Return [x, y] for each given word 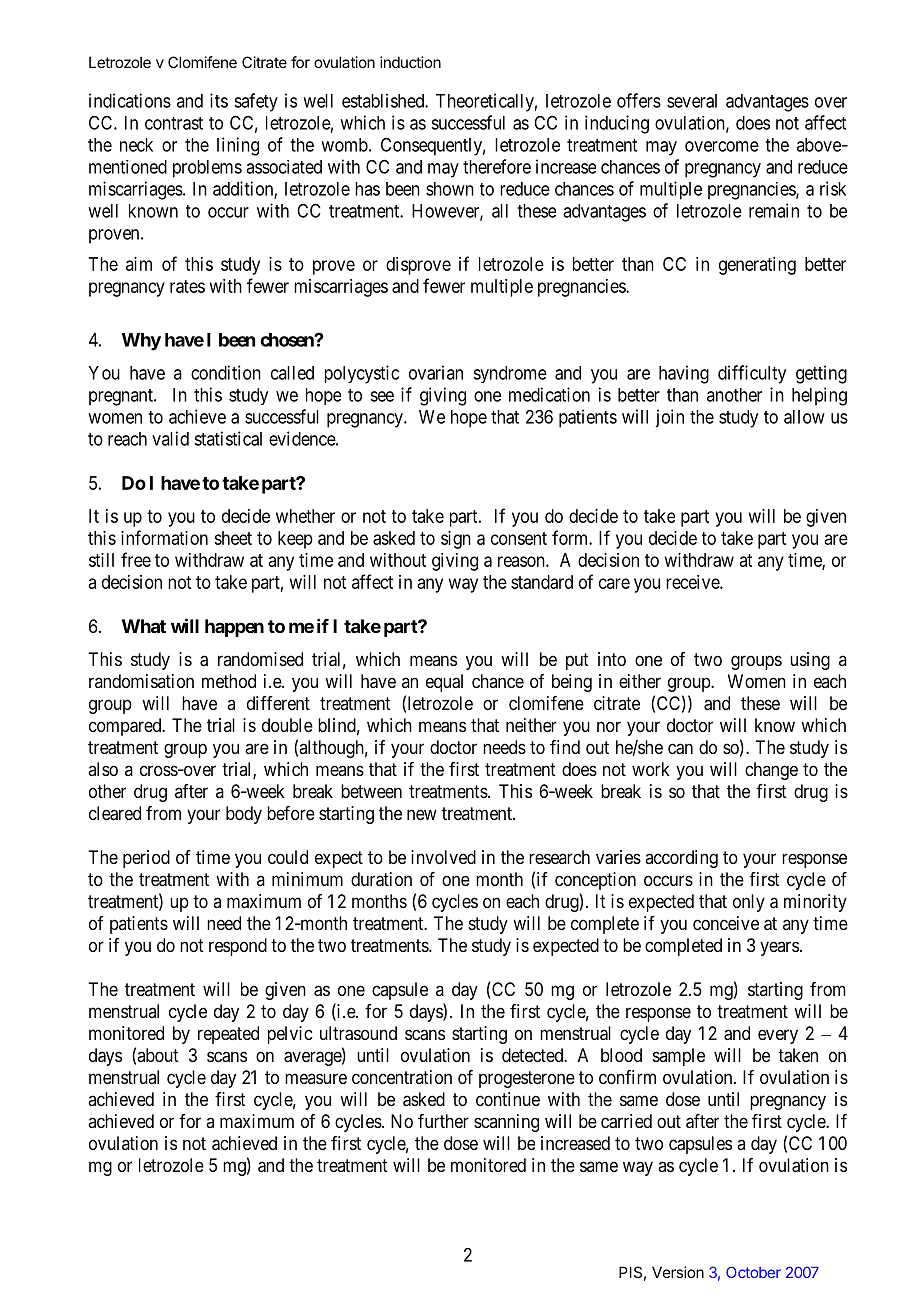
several [692, 101]
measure [316, 1078]
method [229, 681]
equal [444, 683]
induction [410, 62]
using [810, 661]
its [219, 100]
